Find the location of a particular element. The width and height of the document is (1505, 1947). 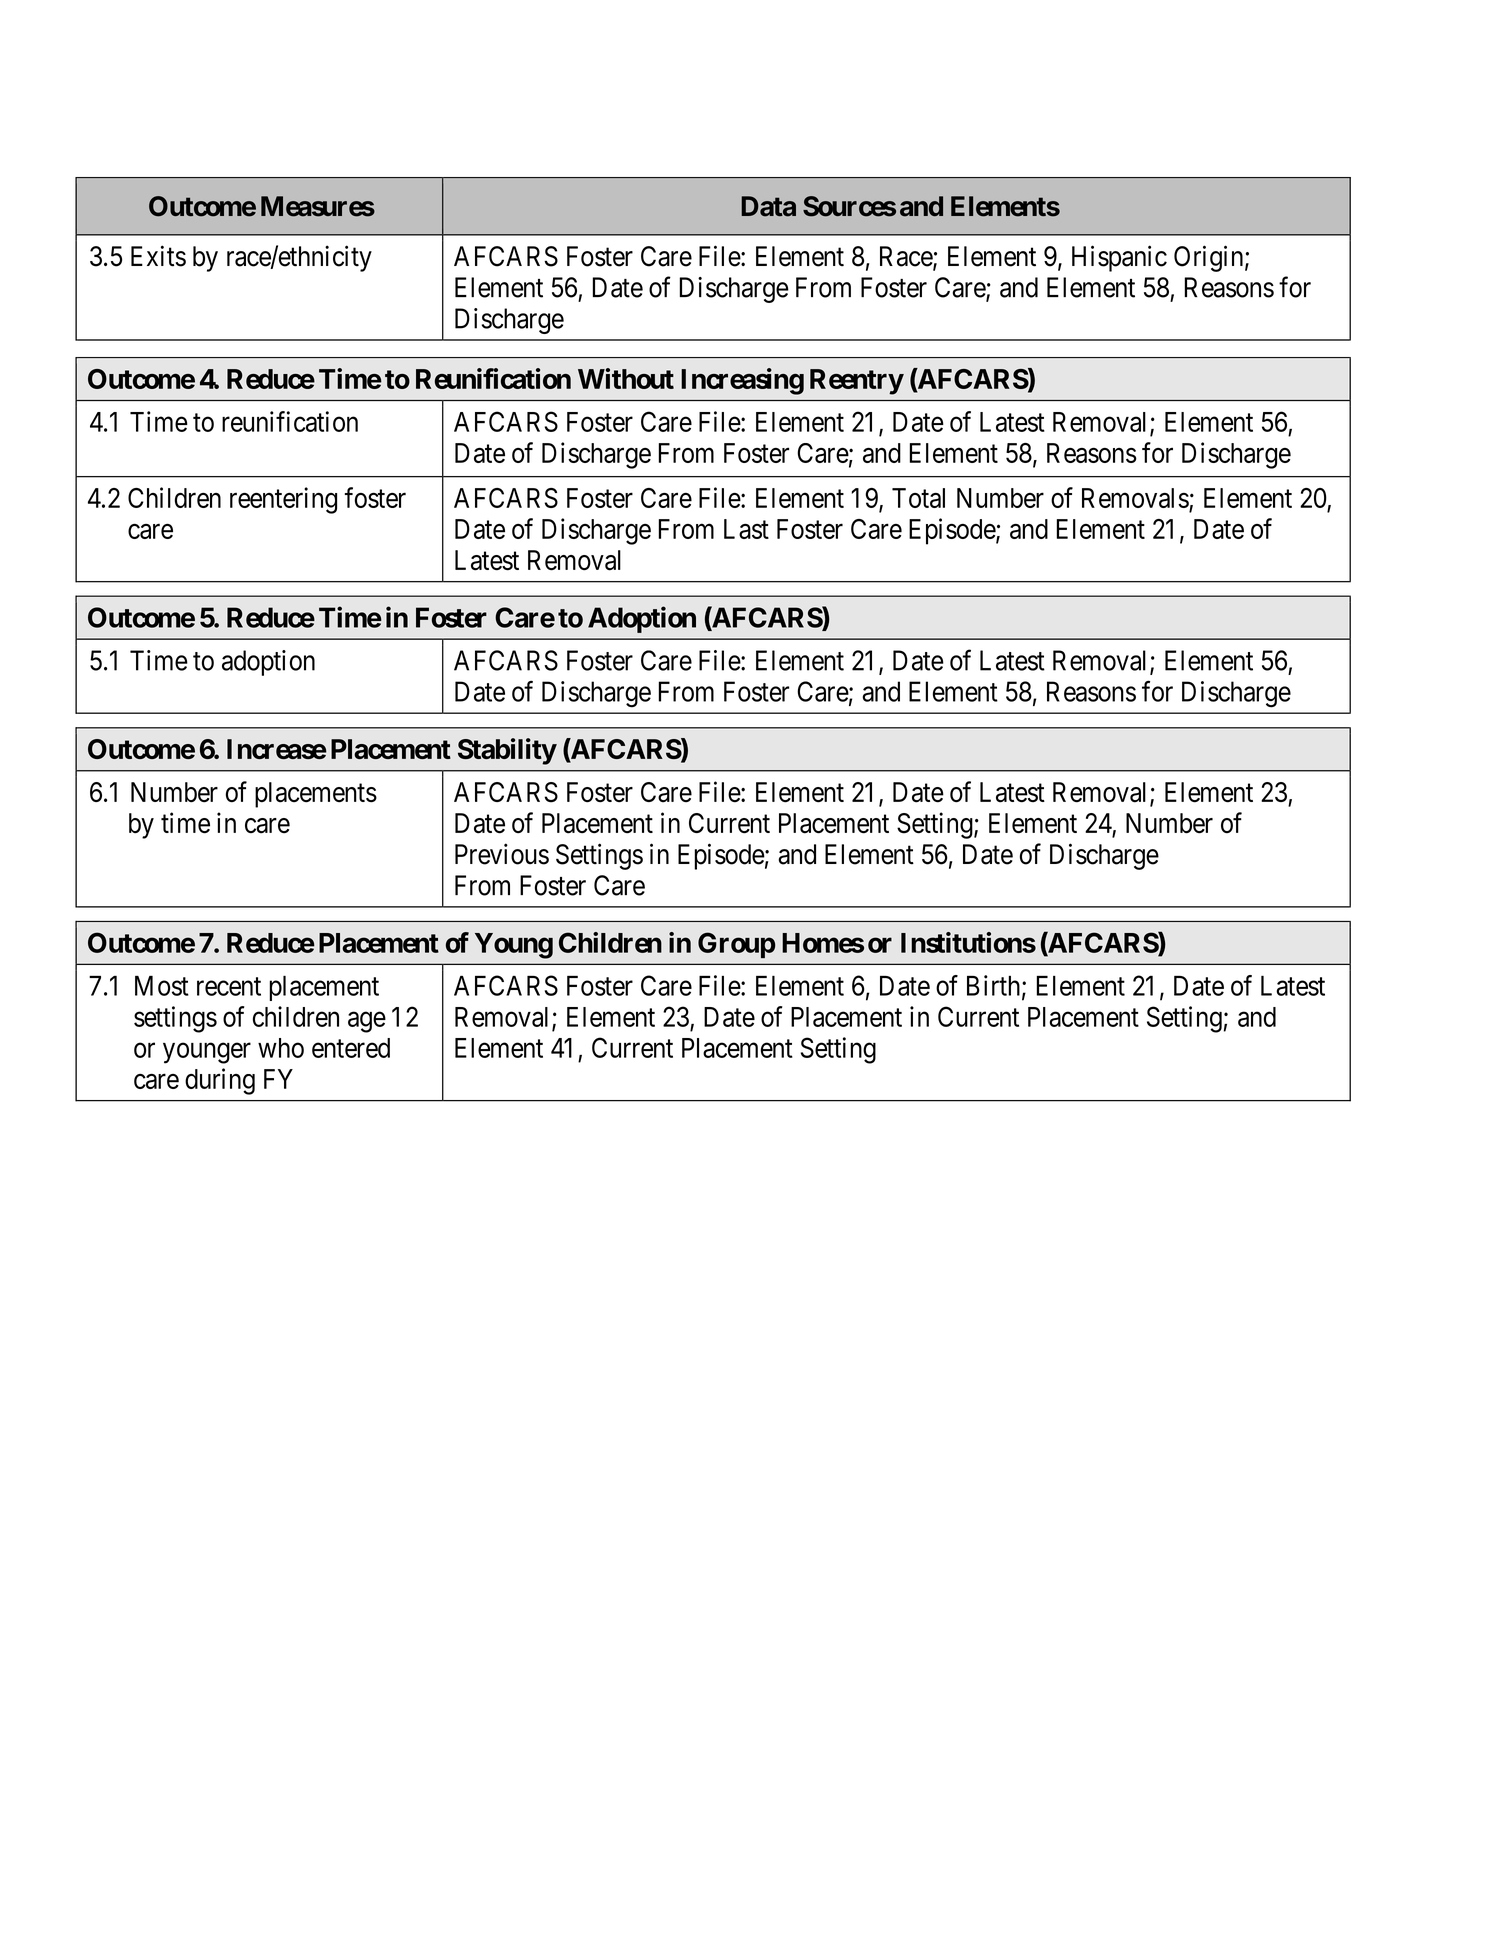

Total is located at coordinates (918, 498).
